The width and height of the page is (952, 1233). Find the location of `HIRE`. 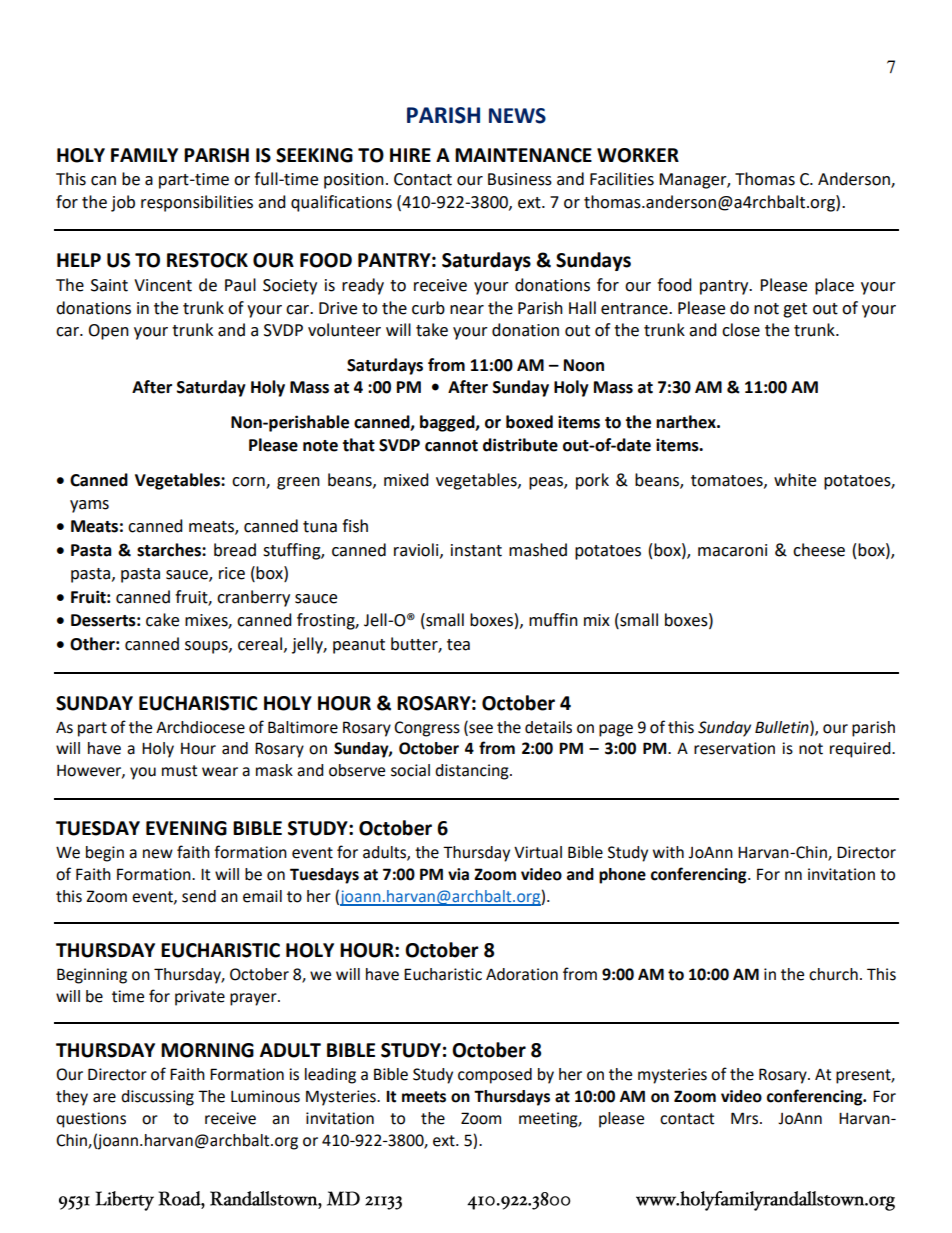

HIRE is located at coordinates (410, 155).
